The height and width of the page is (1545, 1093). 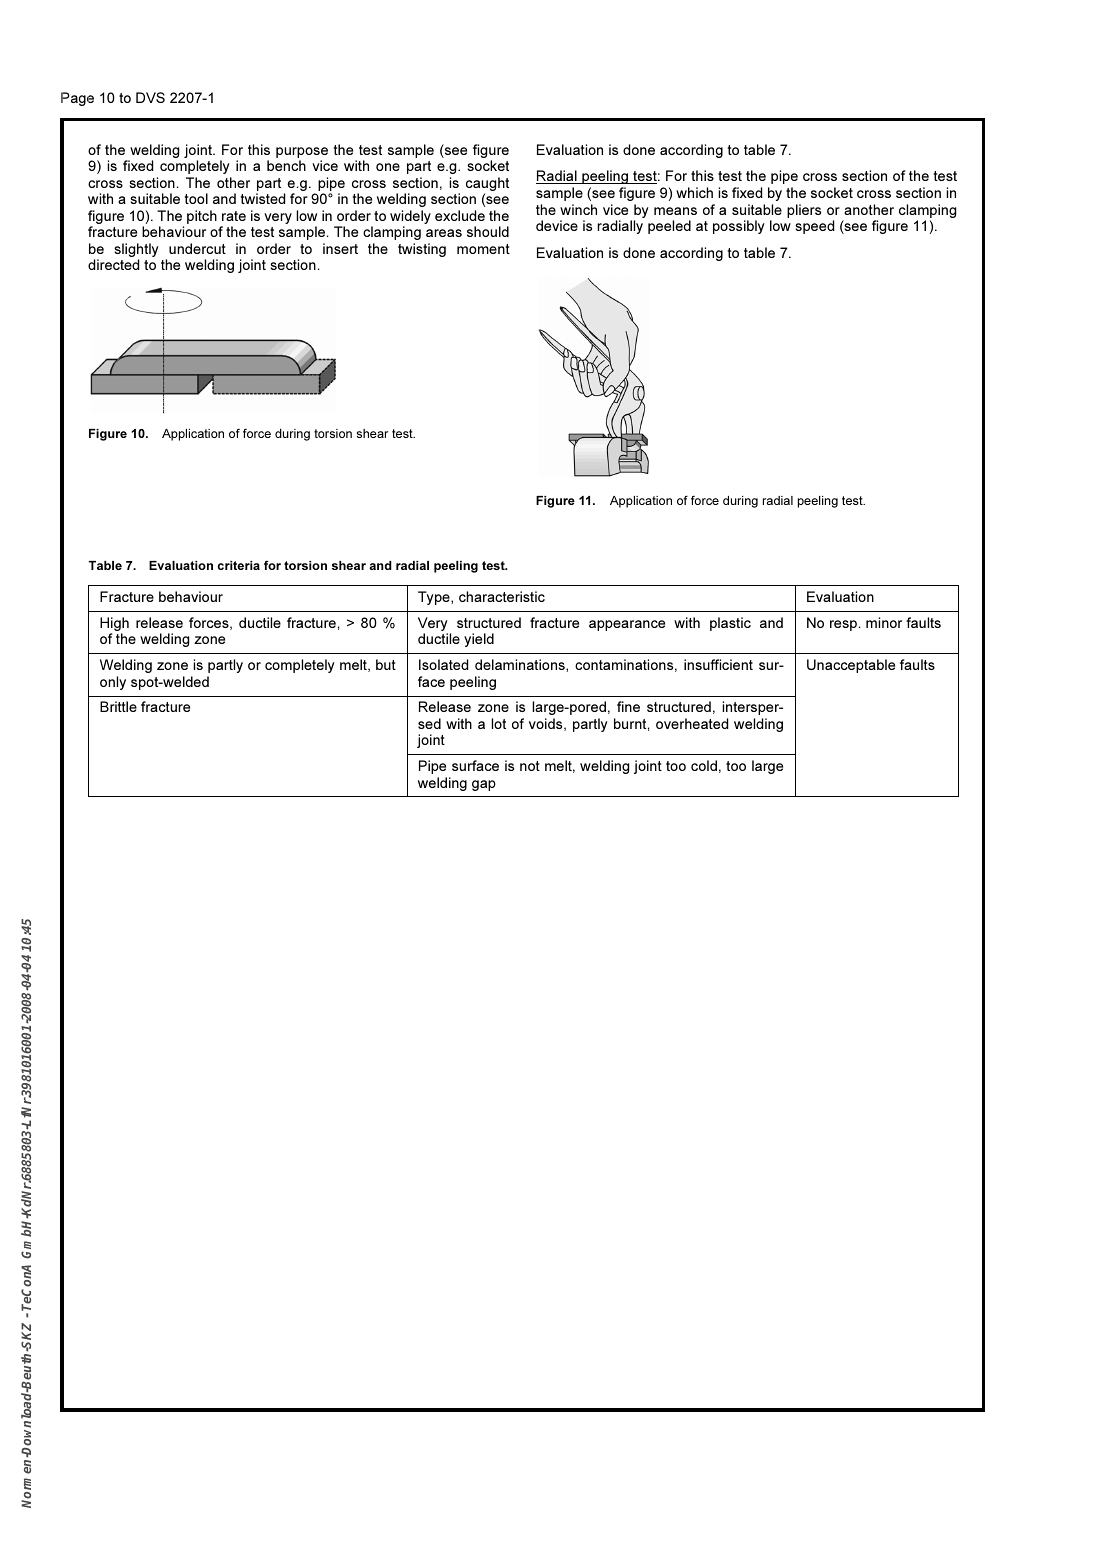 I want to click on Brittle, so click(x=118, y=706).
